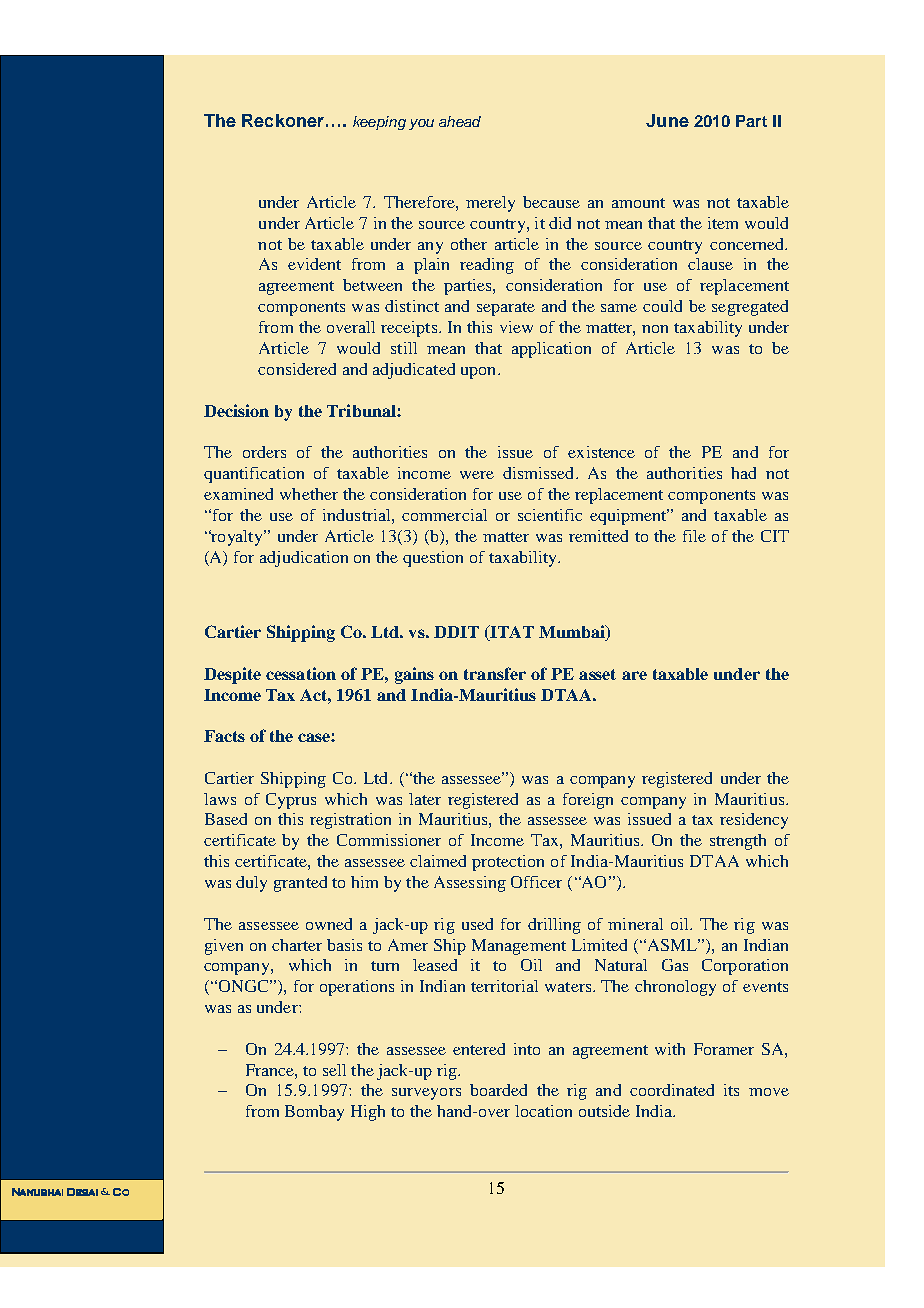 This image has width=924, height=1308. I want to click on ahead, so click(460, 121).
